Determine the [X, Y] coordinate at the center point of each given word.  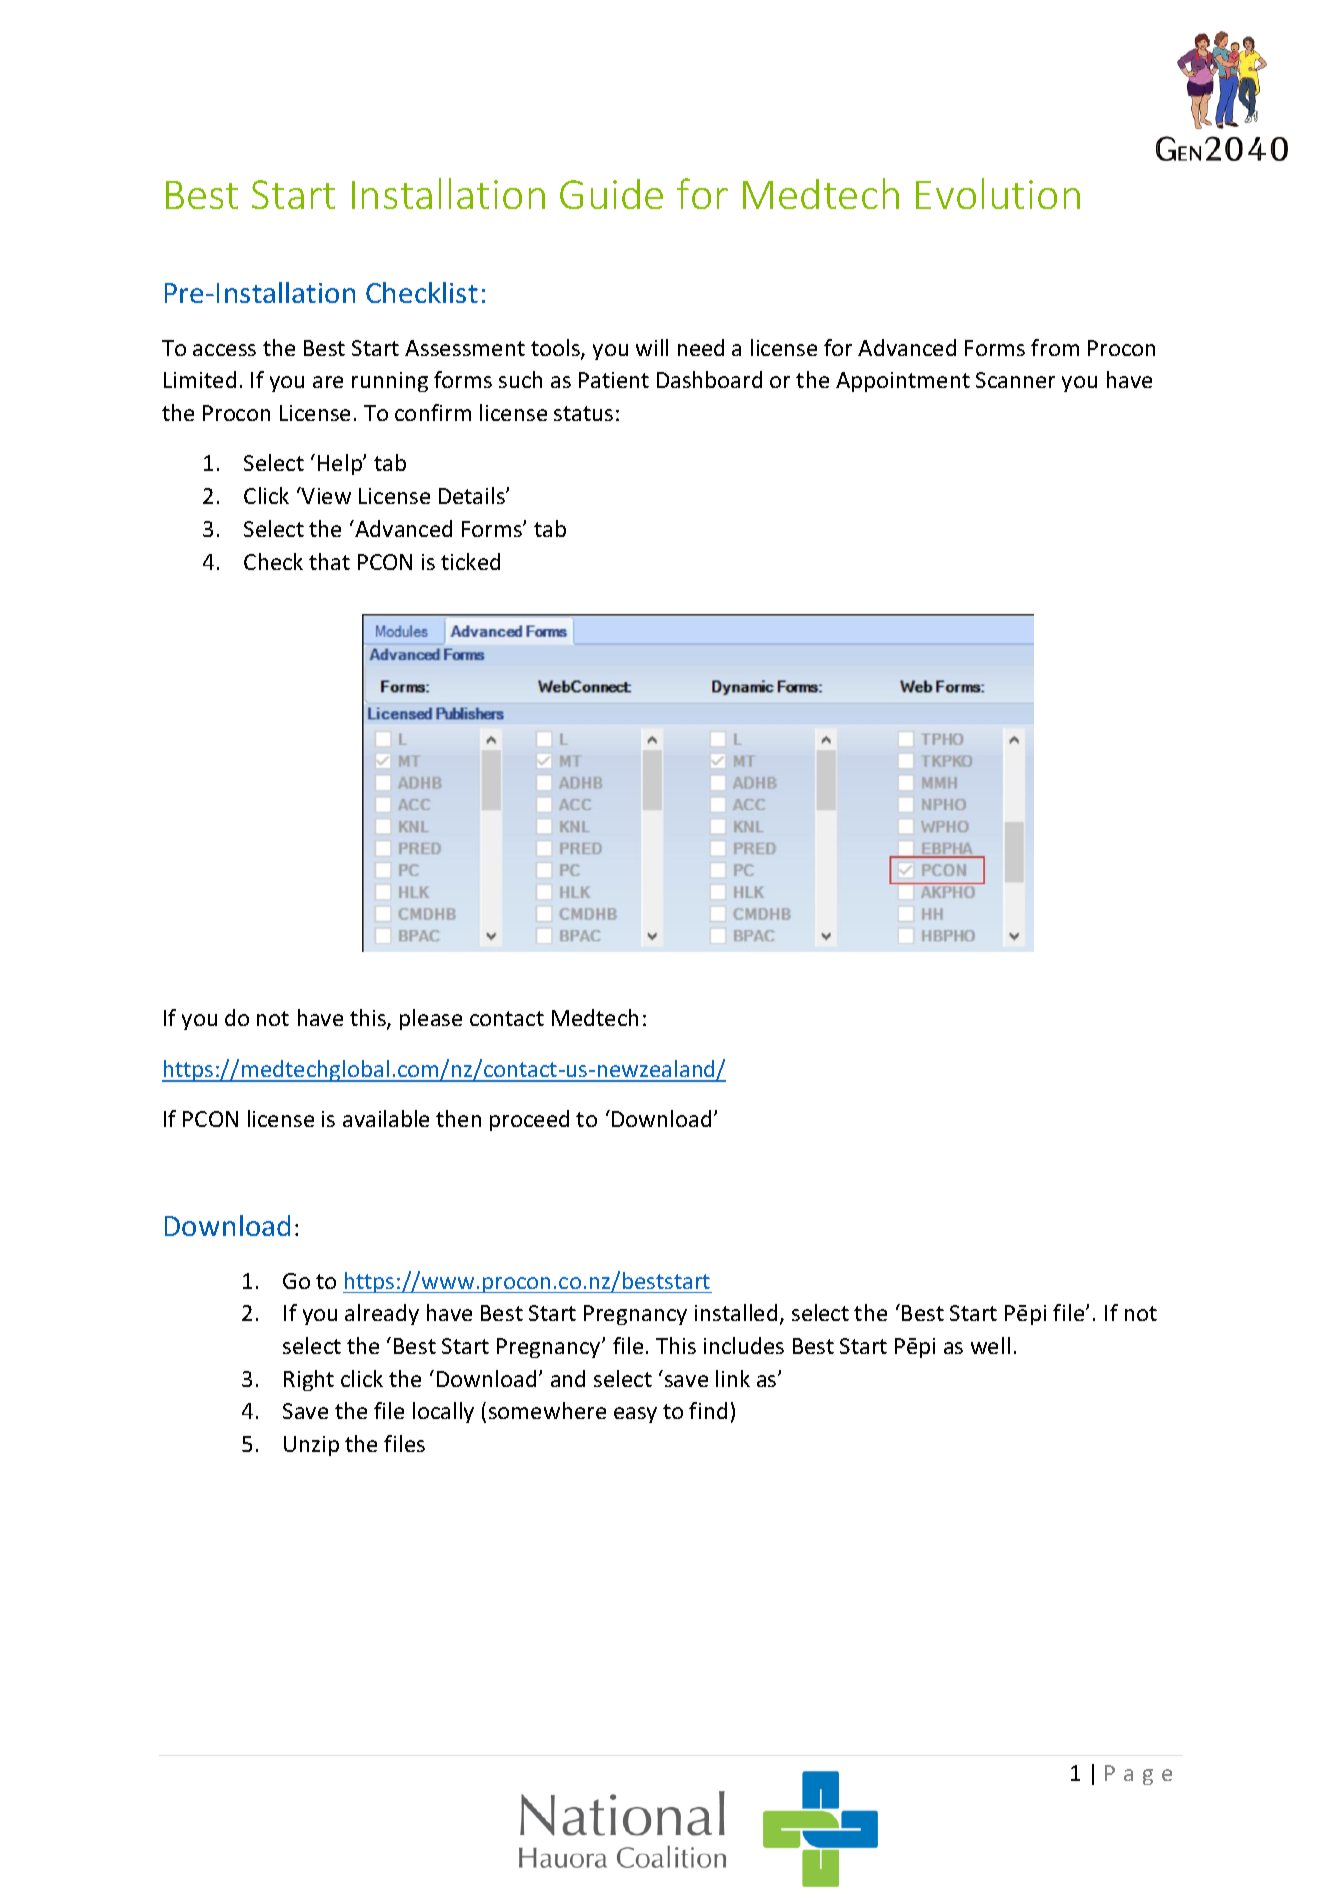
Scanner [1015, 380]
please [431, 1019]
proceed [529, 1120]
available [386, 1118]
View [325, 495]
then [458, 1118]
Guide [611, 194]
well [990, 1345]
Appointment [903, 382]
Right [309, 1380]
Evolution [998, 193]
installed [736, 1312]
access [224, 350]
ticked [470, 561]
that [329, 561]
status [583, 413]
